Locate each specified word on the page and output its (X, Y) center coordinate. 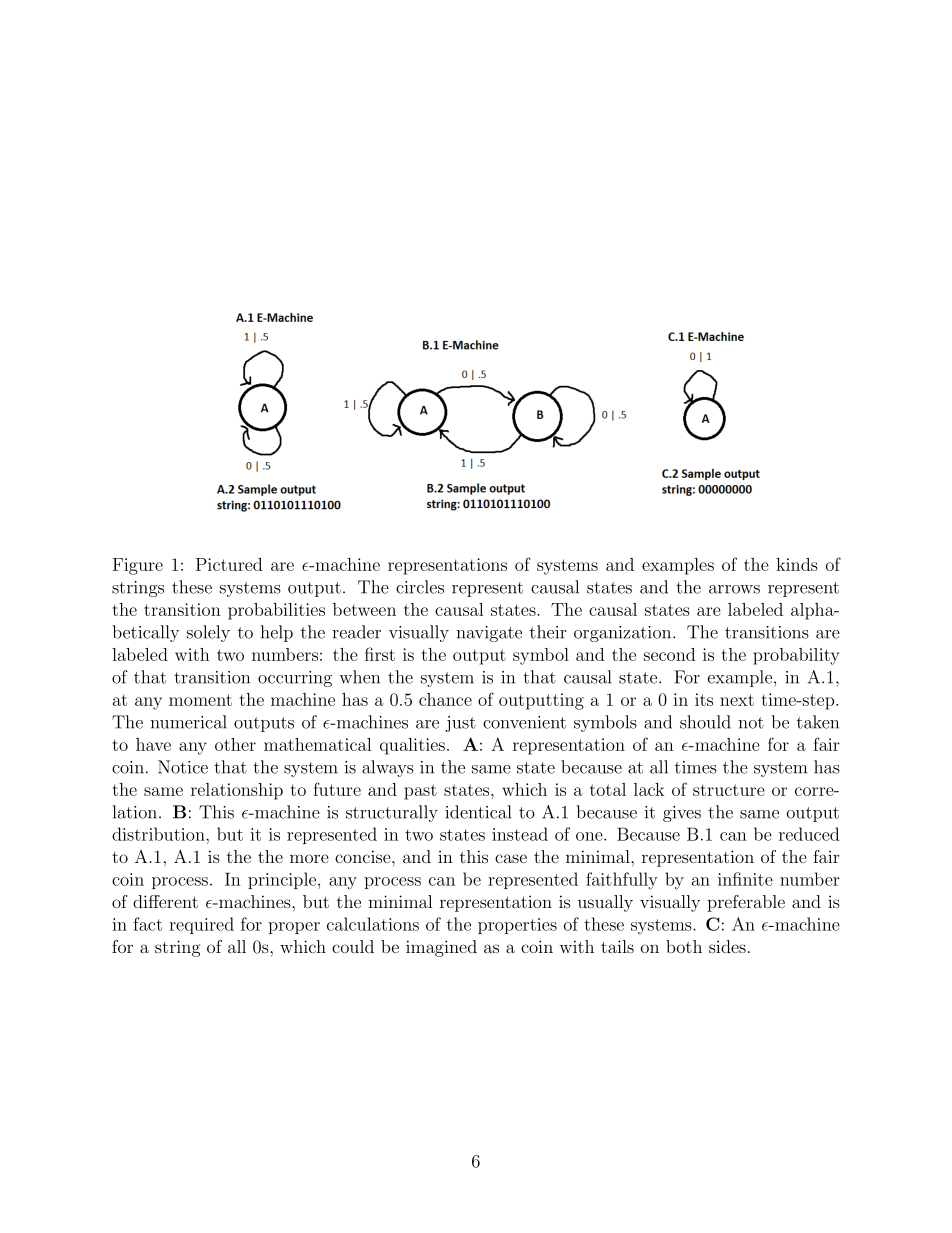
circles (420, 587)
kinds (797, 564)
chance (445, 699)
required (201, 925)
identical (478, 812)
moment (200, 700)
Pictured (229, 564)
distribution (159, 834)
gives (682, 814)
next (737, 700)
